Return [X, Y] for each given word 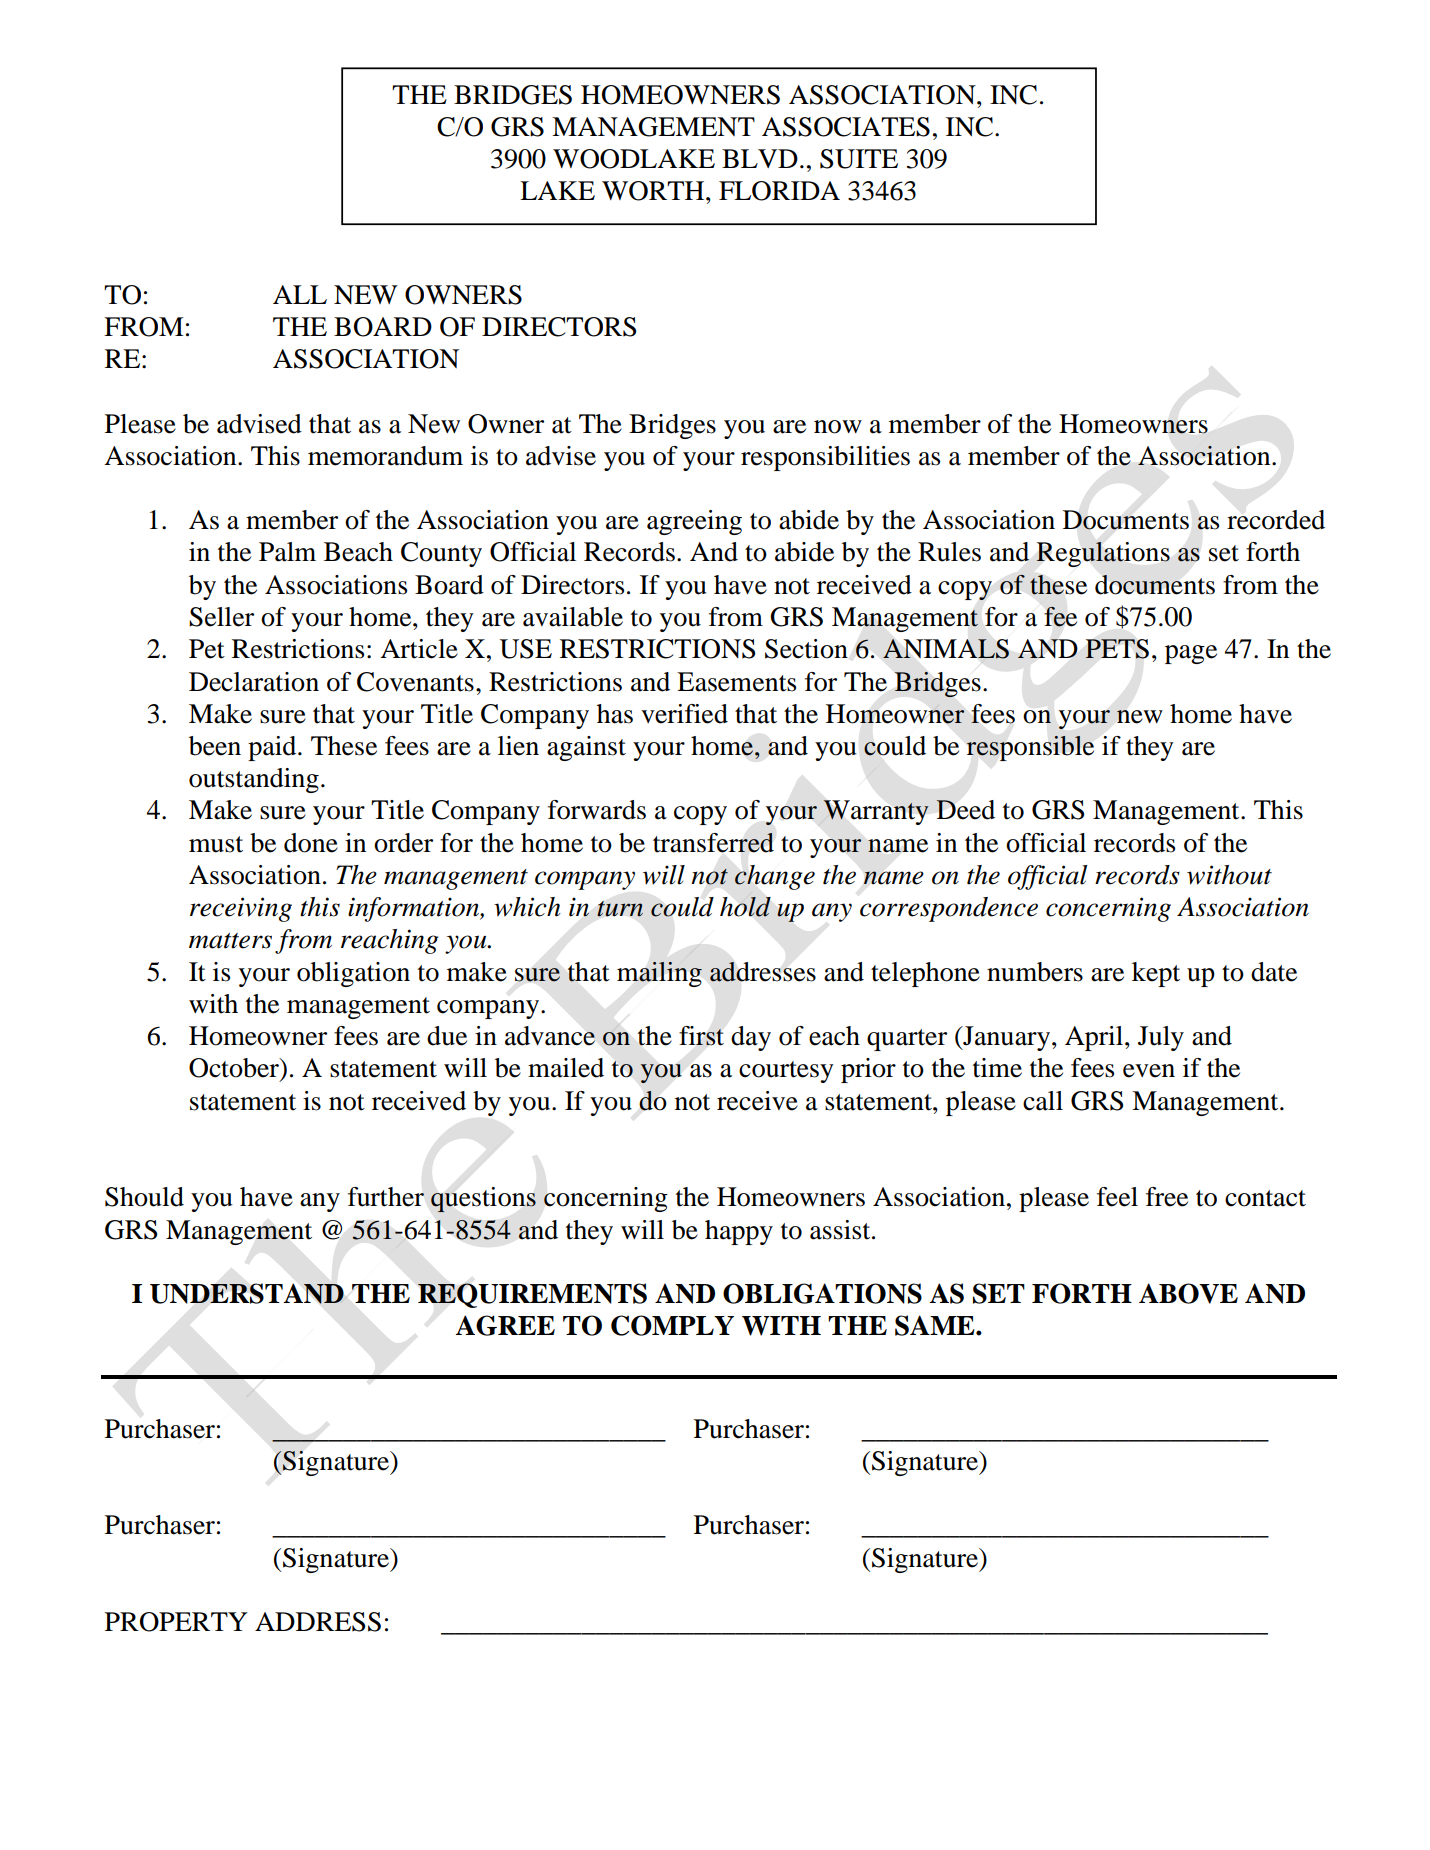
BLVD [760, 158]
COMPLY [672, 1325]
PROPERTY [176, 1622]
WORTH [654, 191]
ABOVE [1188, 1293]
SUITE [859, 159]
